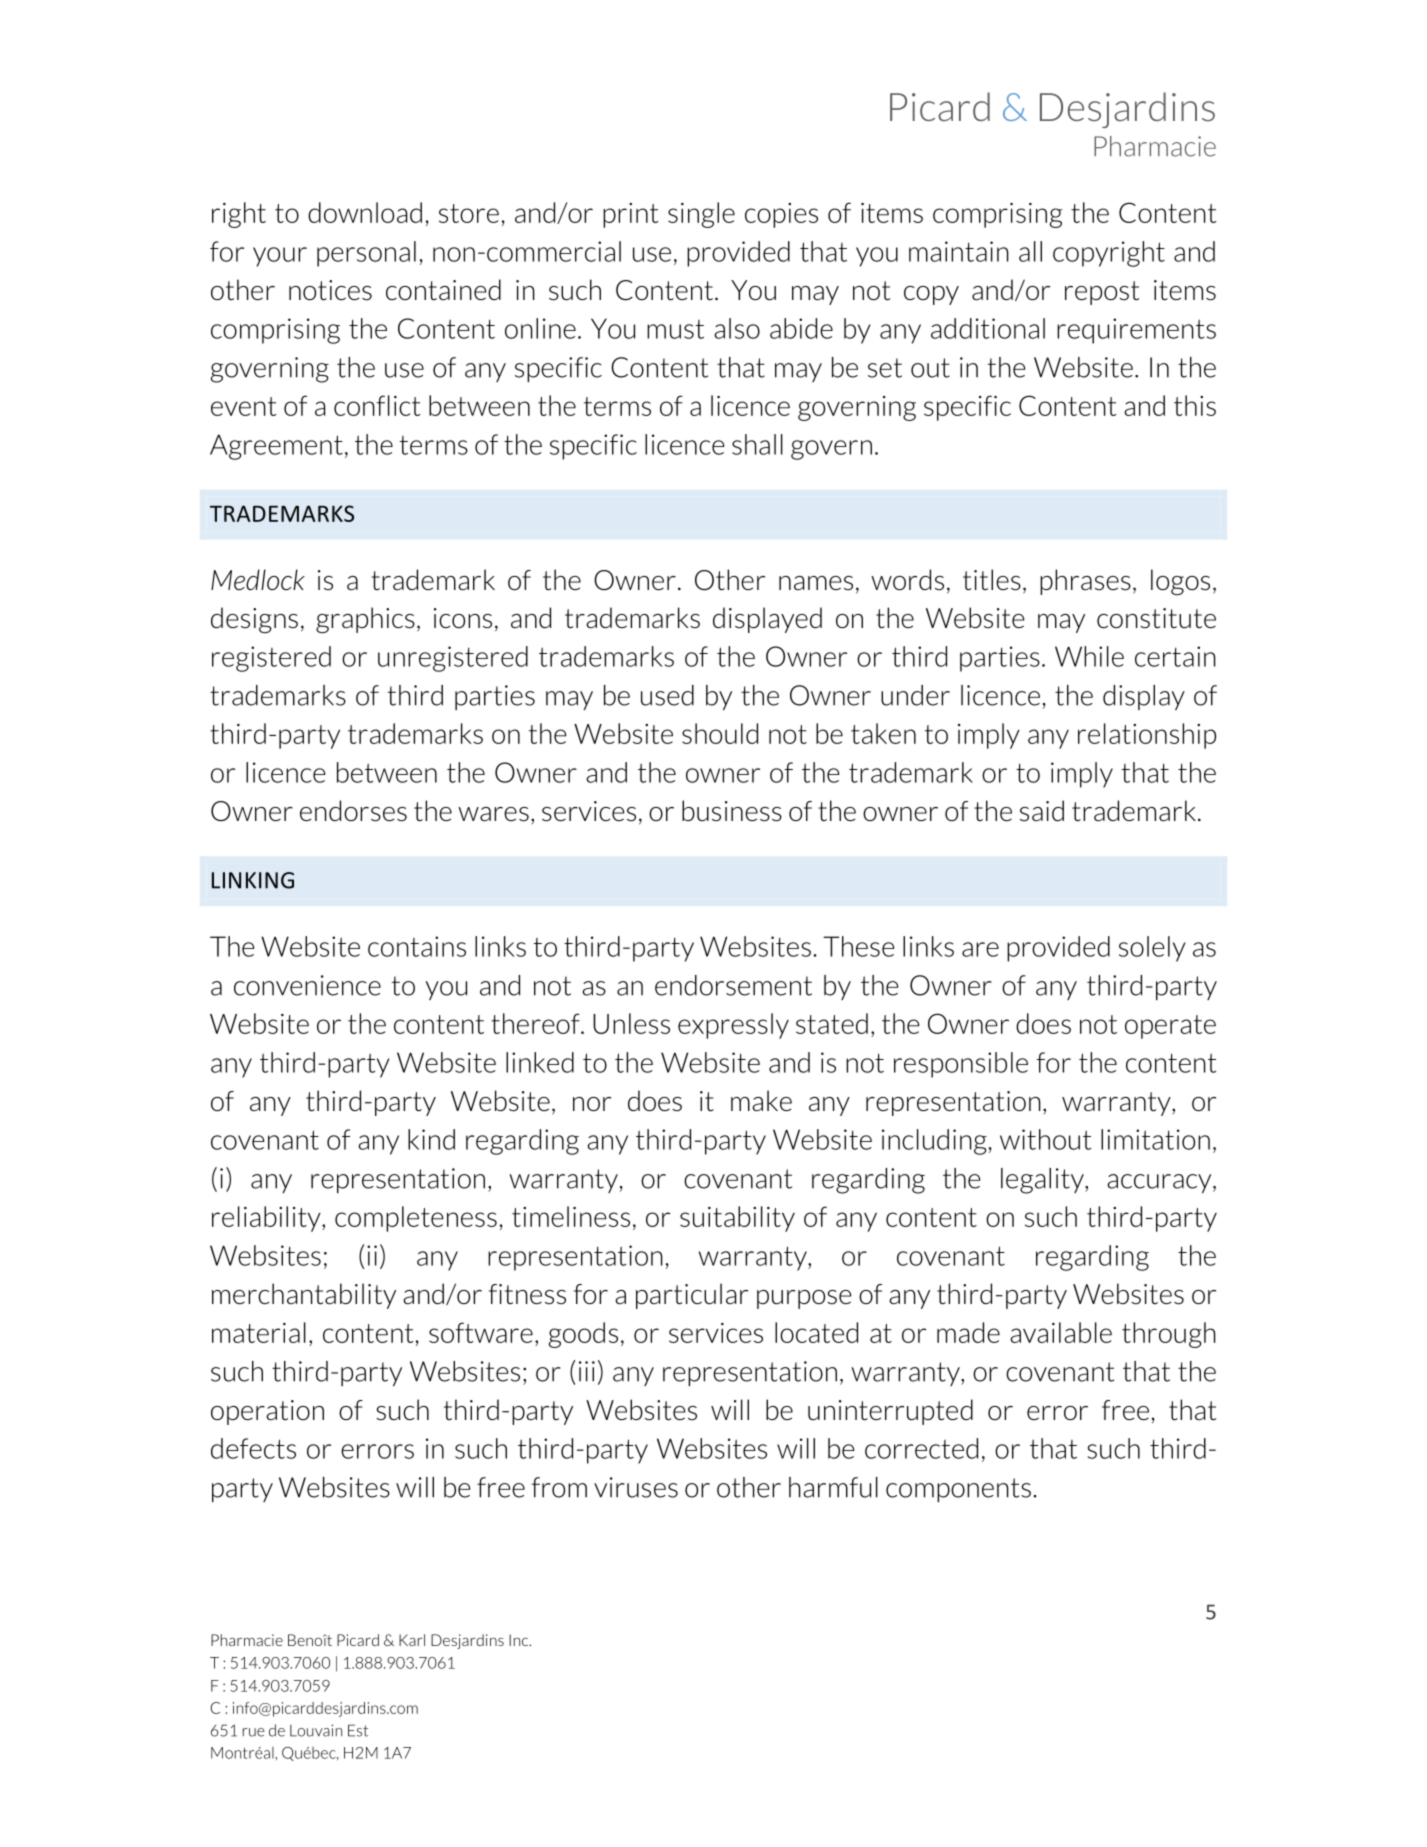 The image size is (1427, 1847). What do you see at coordinates (416, 1219) in the screenshot?
I see `completeness` at bounding box center [416, 1219].
